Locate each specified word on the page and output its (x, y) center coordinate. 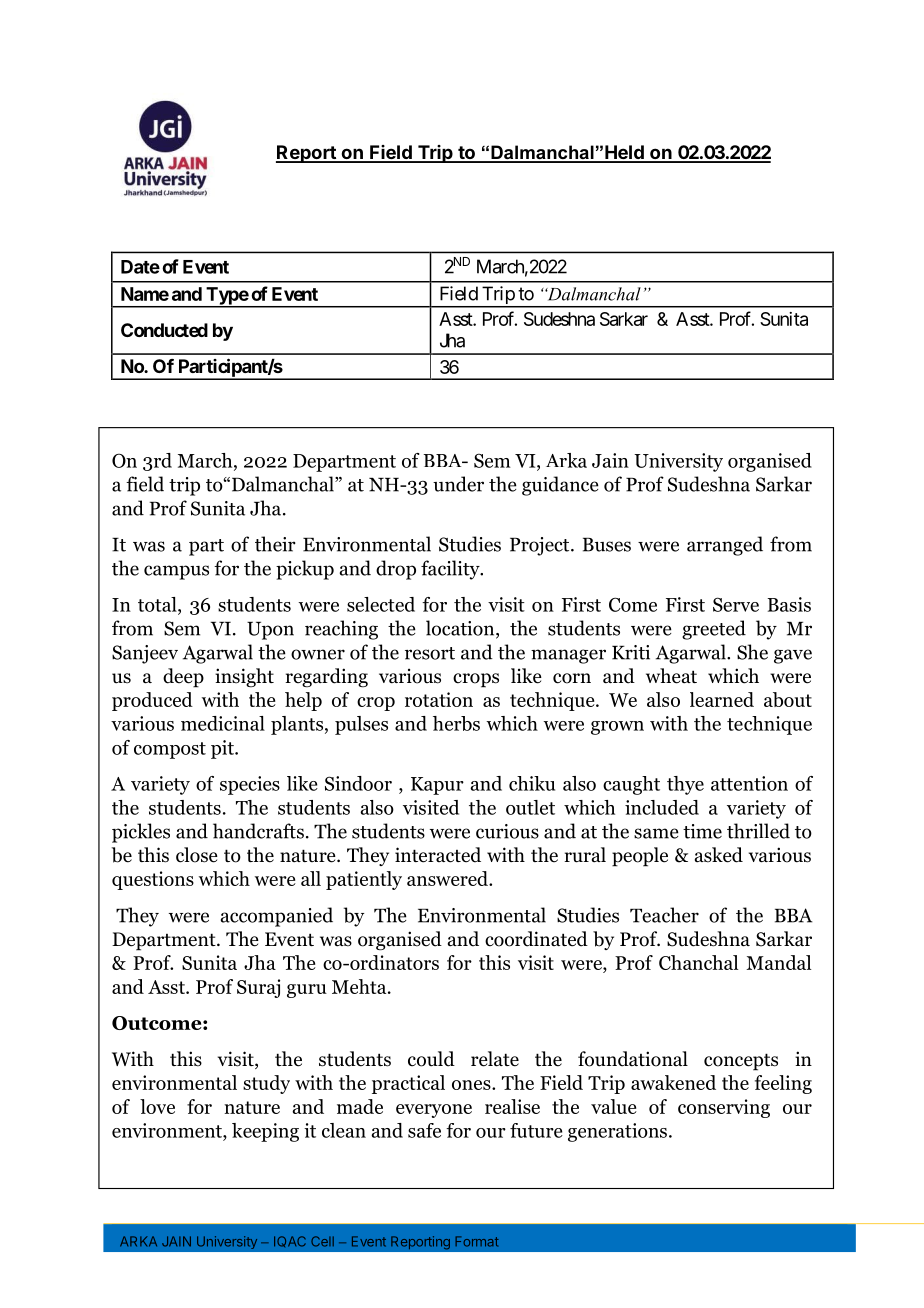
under (458, 484)
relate (495, 1059)
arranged (725, 546)
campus (176, 572)
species (250, 785)
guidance (560, 486)
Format (477, 1241)
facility (451, 570)
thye (685, 785)
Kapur (437, 786)
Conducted (164, 330)
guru (307, 991)
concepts (741, 1062)
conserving (724, 1108)
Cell (322, 1241)
